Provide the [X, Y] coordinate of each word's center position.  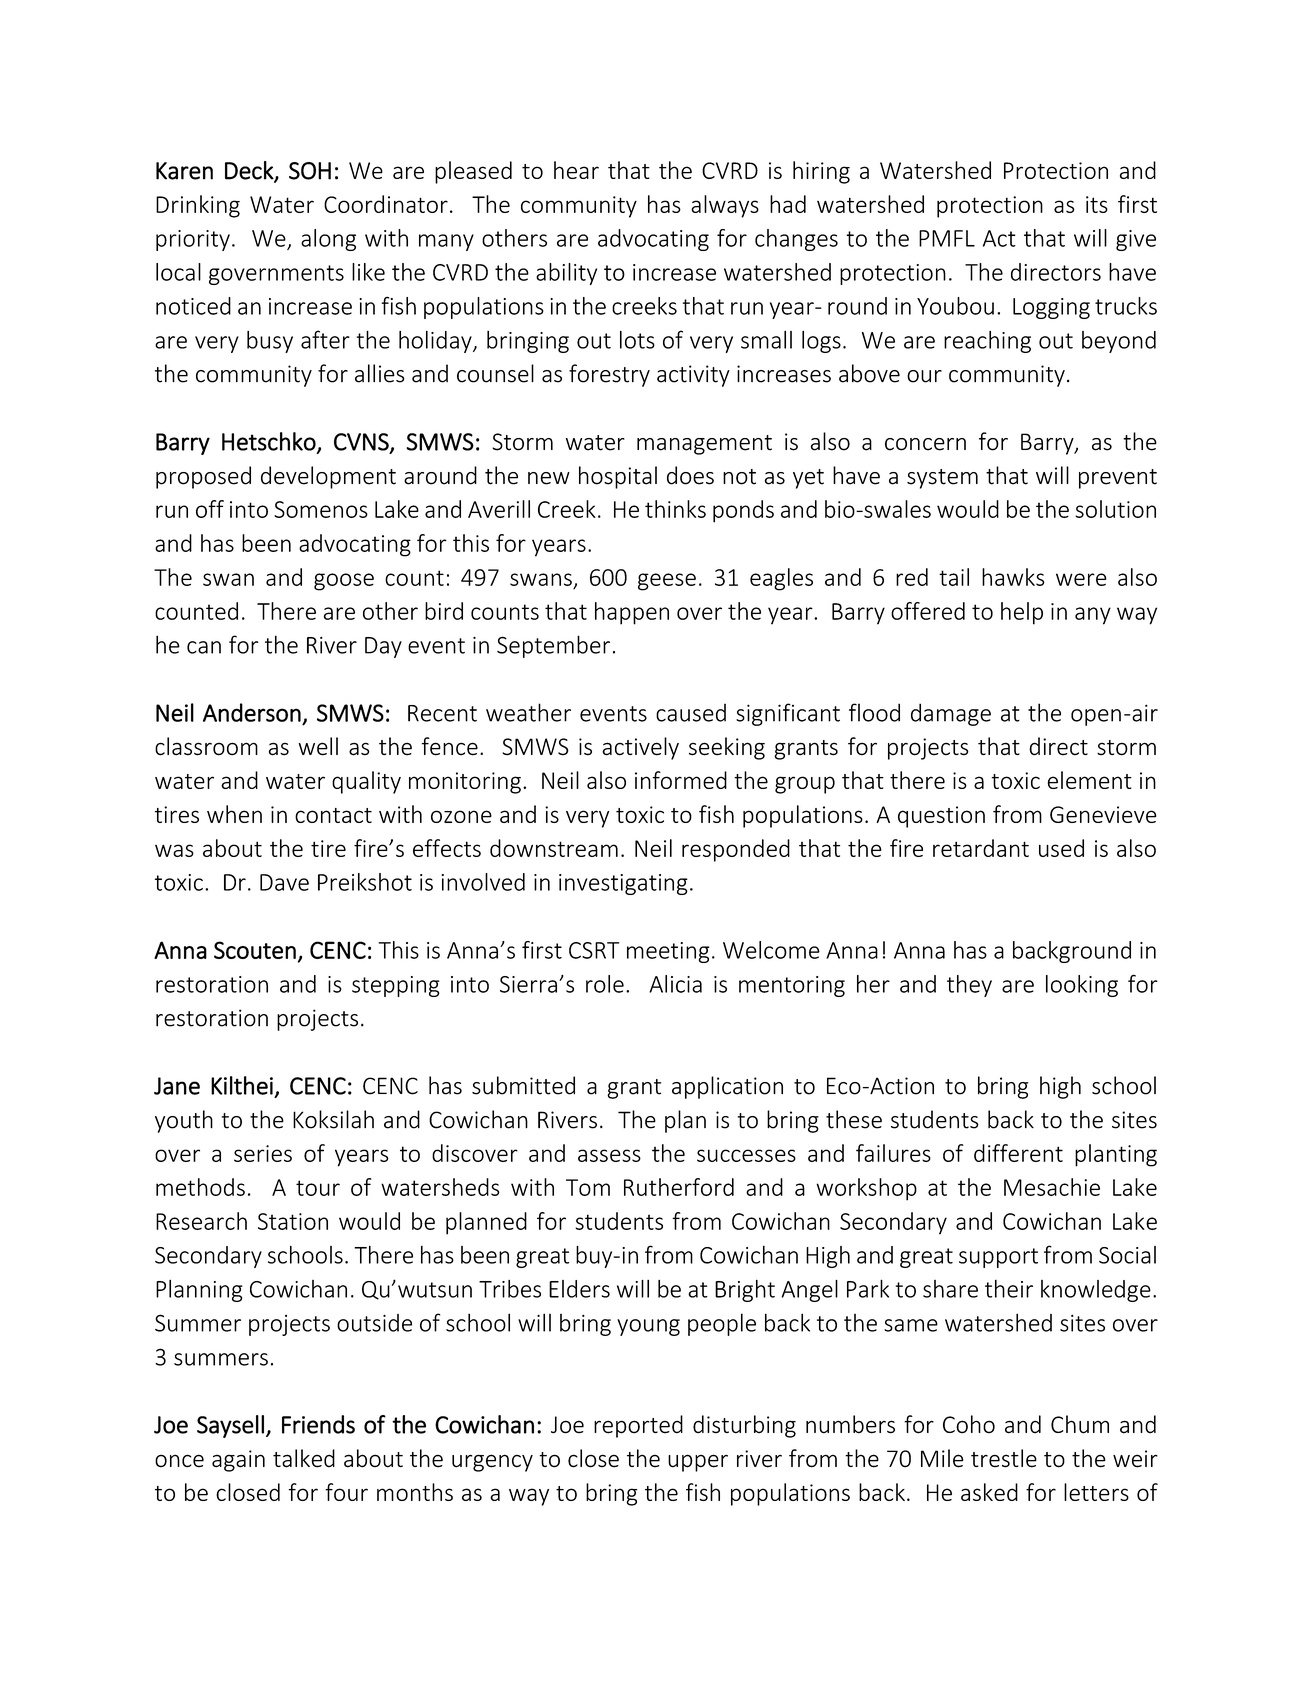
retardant [981, 848]
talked [304, 1458]
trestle [1004, 1458]
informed [681, 780]
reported [638, 1426]
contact [333, 815]
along [328, 240]
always [725, 206]
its [1097, 204]
